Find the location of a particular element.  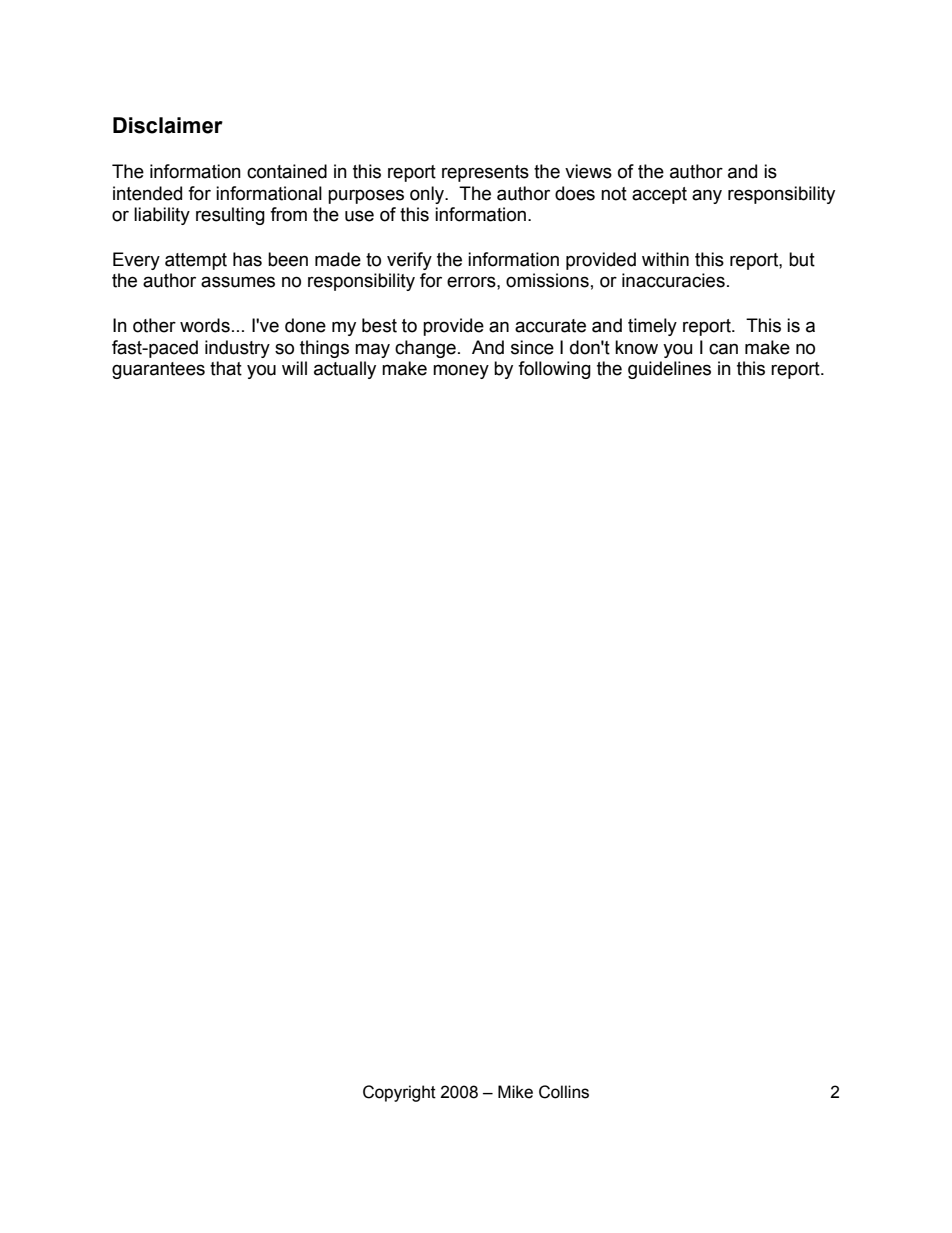

guidelines is located at coordinates (669, 370).
